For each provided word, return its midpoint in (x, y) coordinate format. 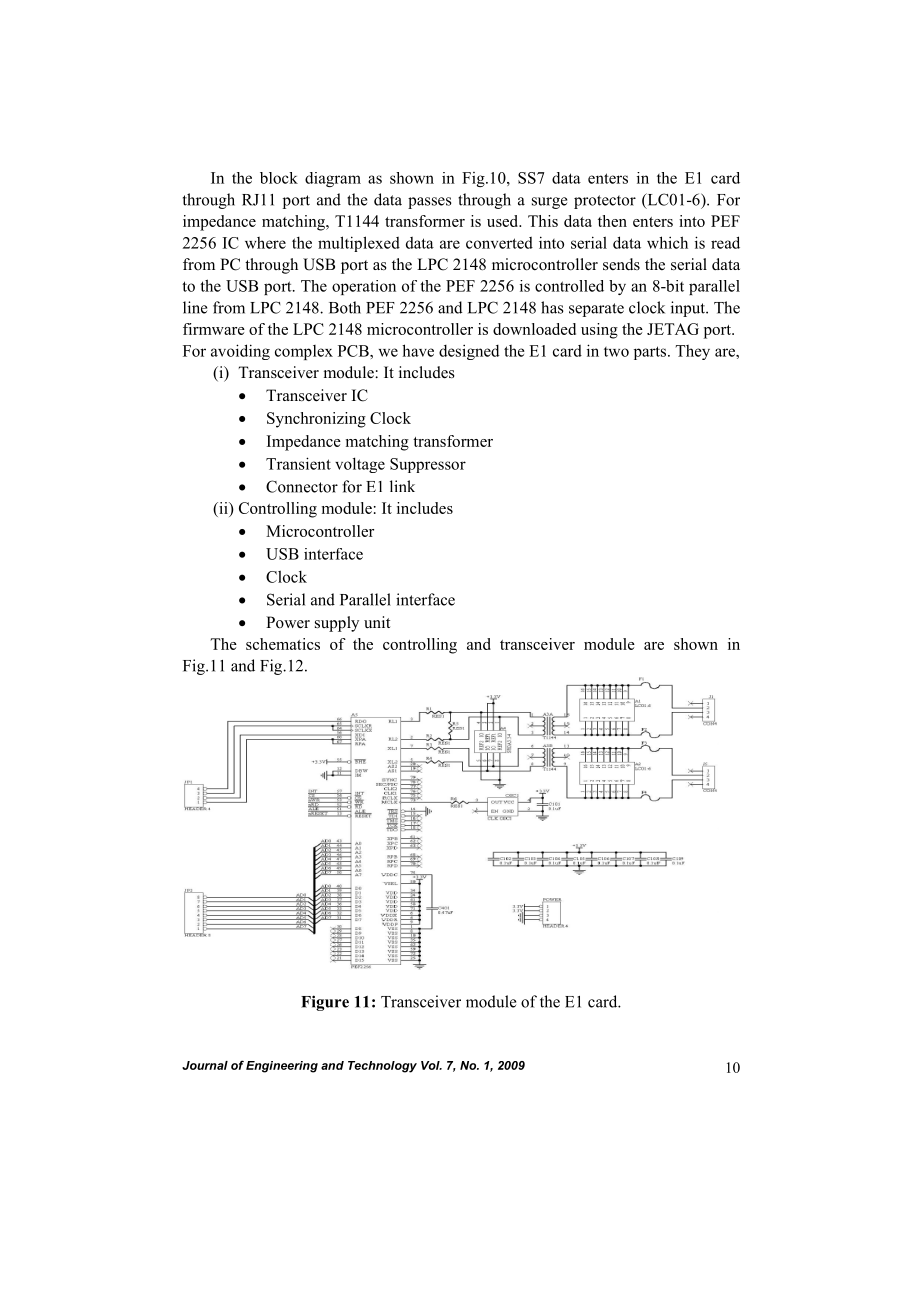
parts (651, 353)
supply (337, 624)
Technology (382, 1067)
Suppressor (428, 465)
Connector (302, 486)
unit (377, 622)
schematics (283, 644)
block (279, 178)
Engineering (282, 1067)
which (667, 242)
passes (430, 203)
